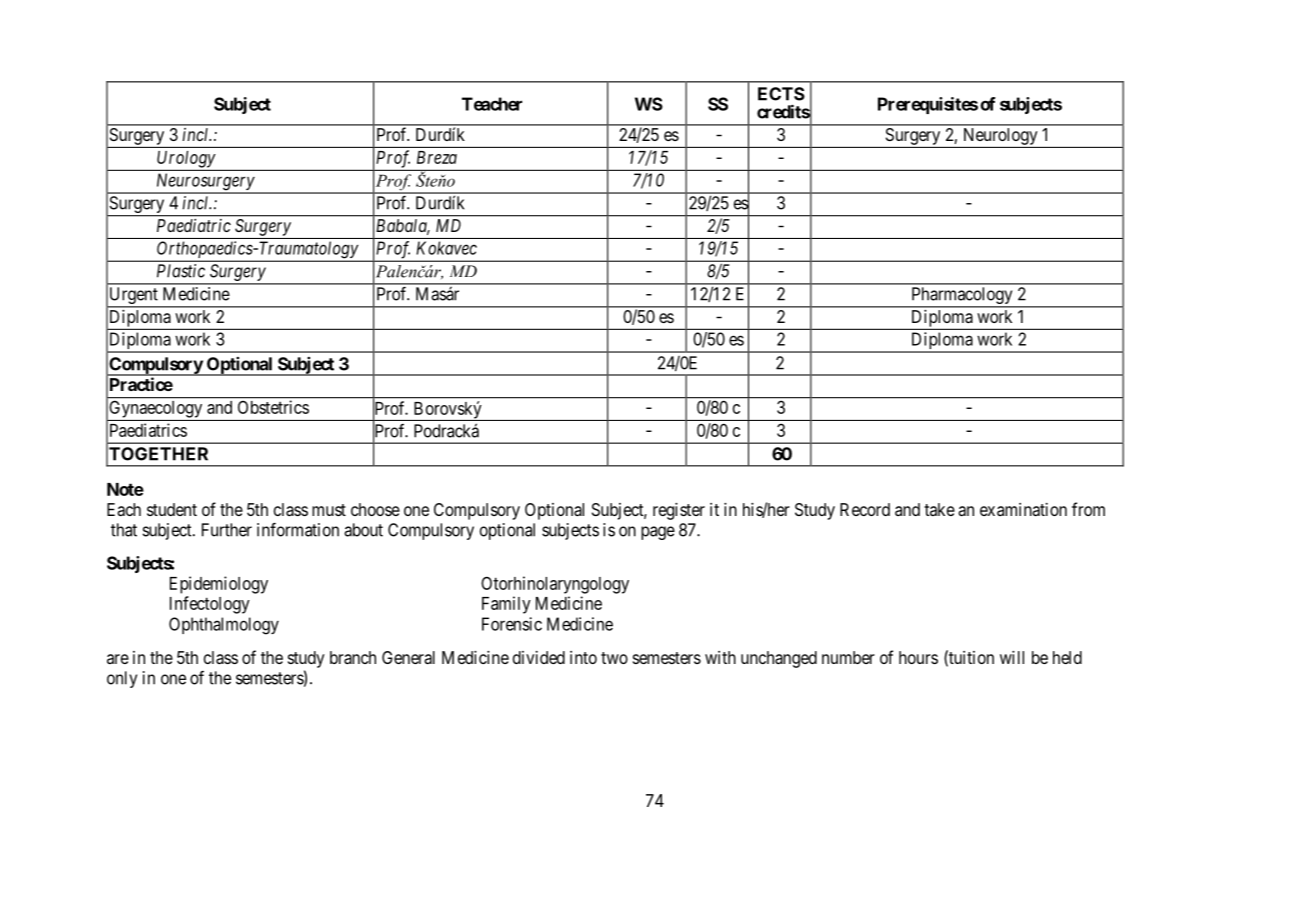 The image size is (1311, 924). What do you see at coordinates (125, 489) in the screenshot?
I see `Note` at bounding box center [125, 489].
